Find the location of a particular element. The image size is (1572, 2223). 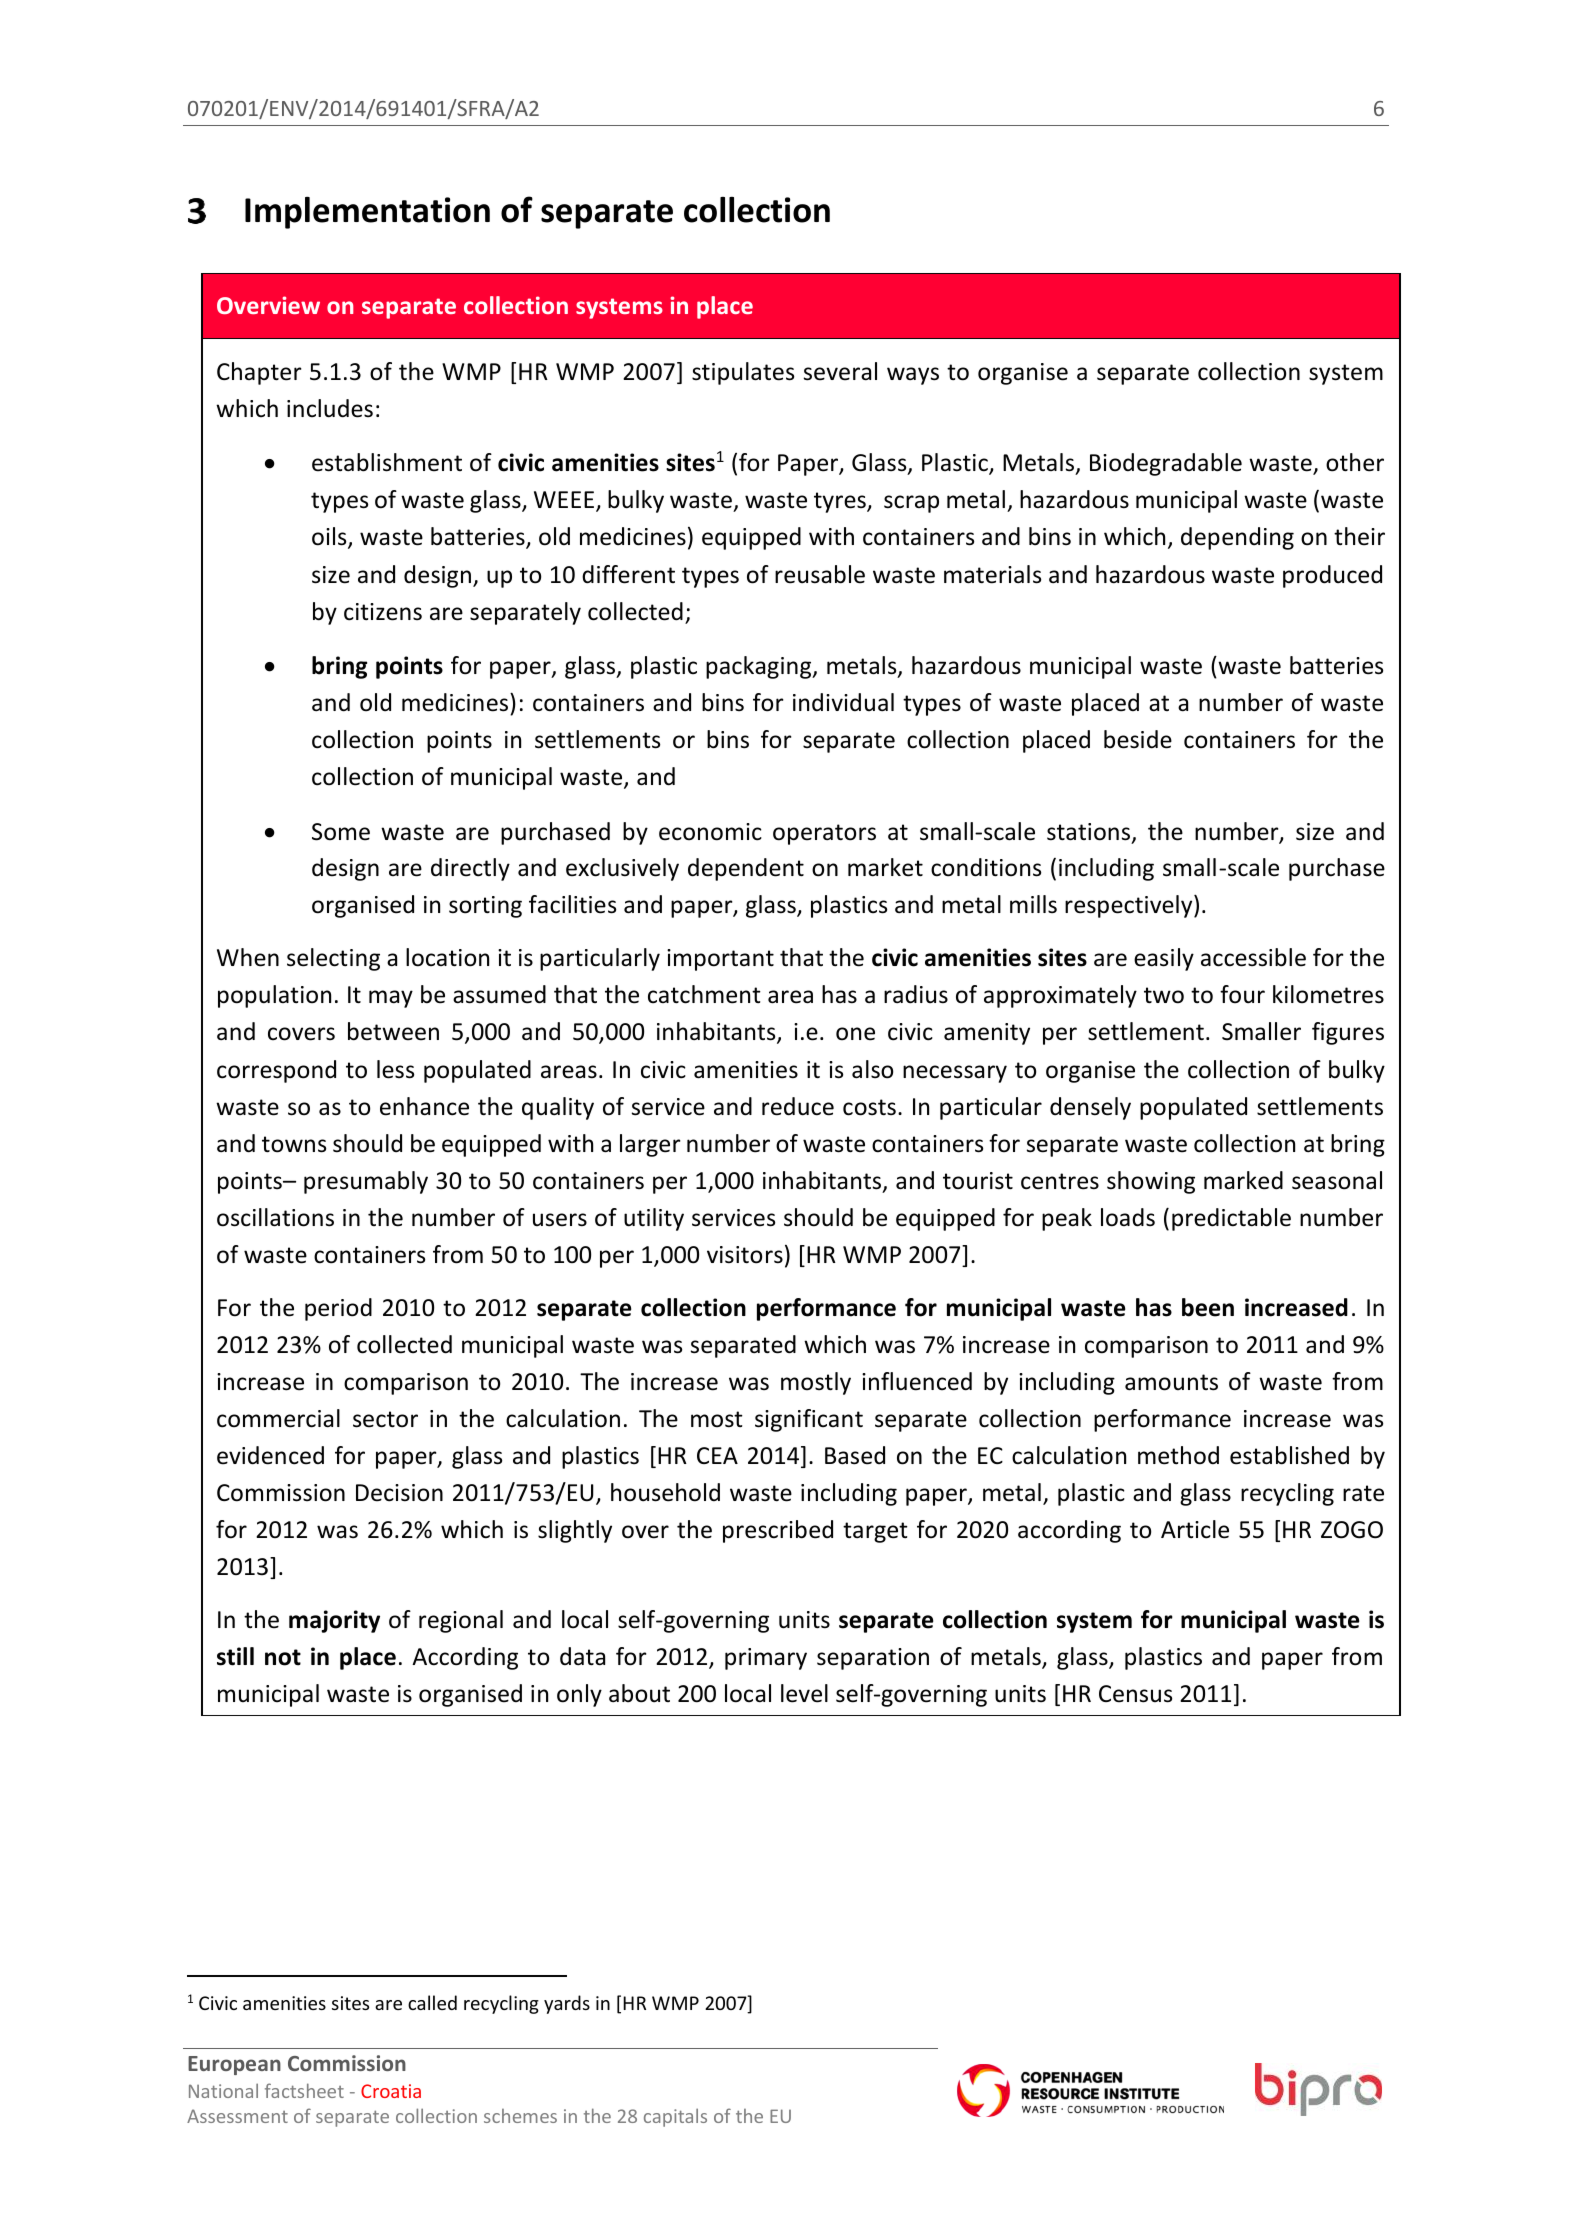

been is located at coordinates (1208, 1307).
